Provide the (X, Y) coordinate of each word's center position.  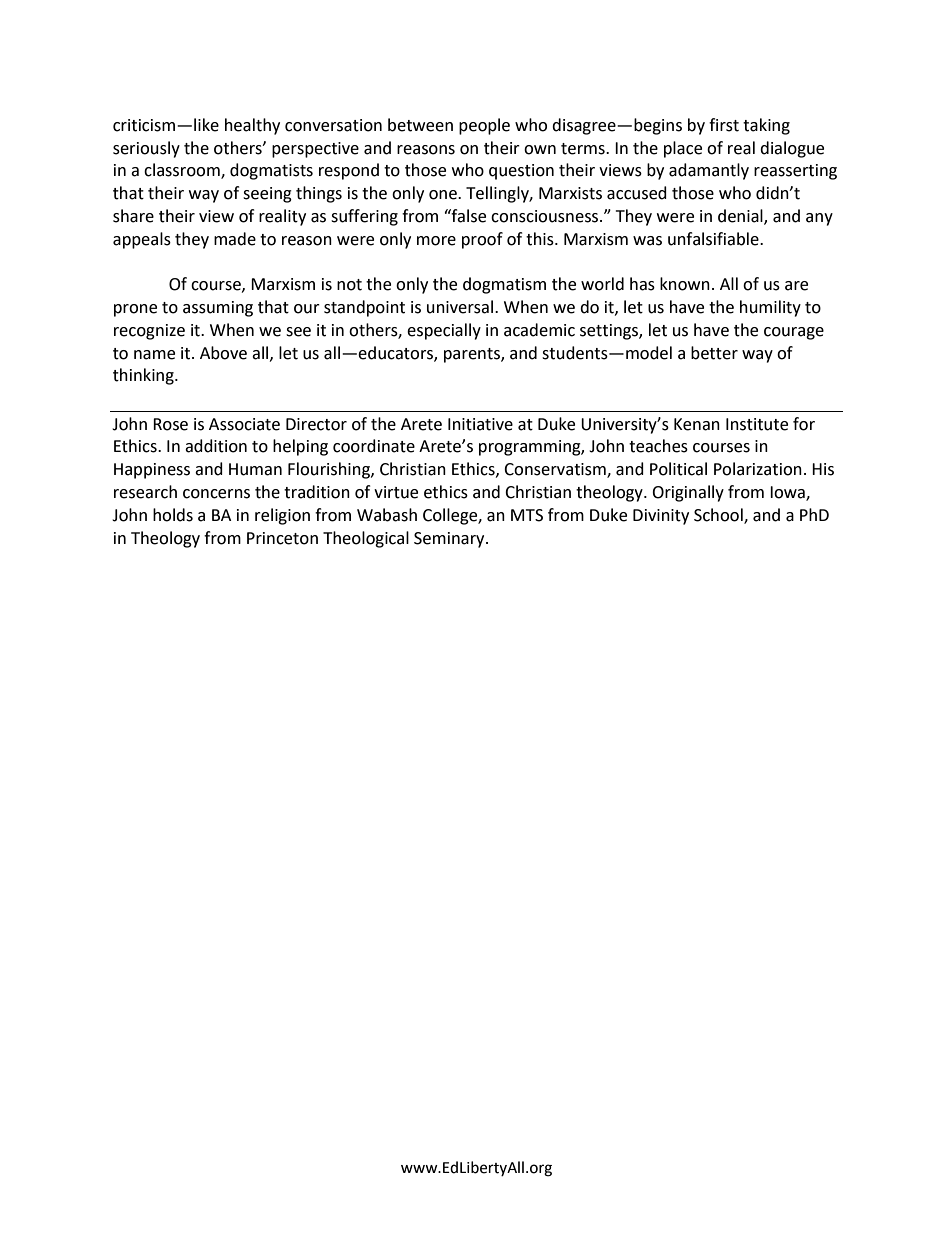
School (719, 515)
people (484, 126)
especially (444, 331)
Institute (757, 424)
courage (794, 333)
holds (173, 515)
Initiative (480, 424)
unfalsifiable (714, 239)
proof (482, 240)
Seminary (450, 540)
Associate (244, 424)
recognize (149, 332)
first (724, 125)
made (235, 239)
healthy (252, 126)
